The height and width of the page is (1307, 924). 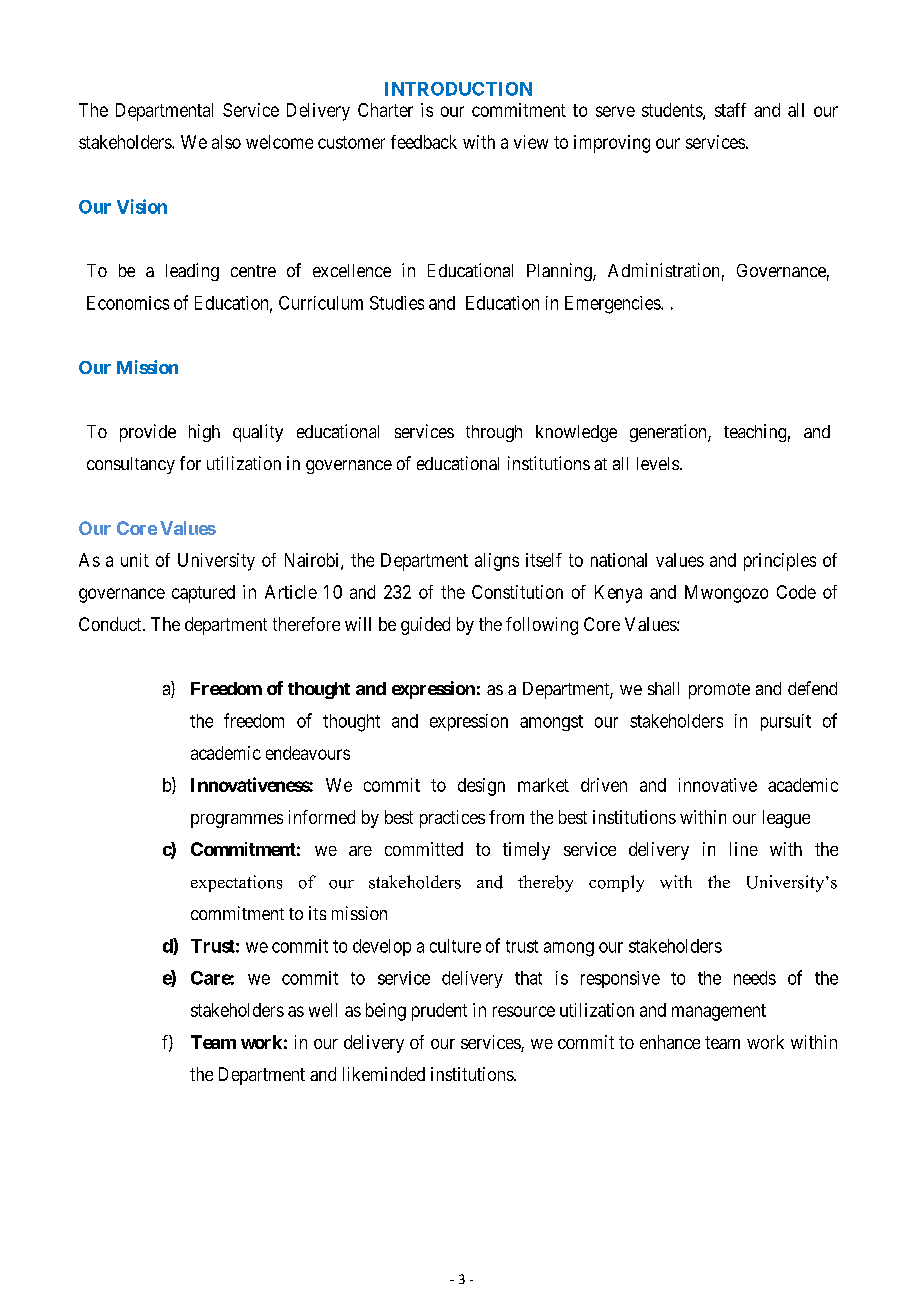 What do you see at coordinates (128, 303) in the page?
I see `Economics` at bounding box center [128, 303].
